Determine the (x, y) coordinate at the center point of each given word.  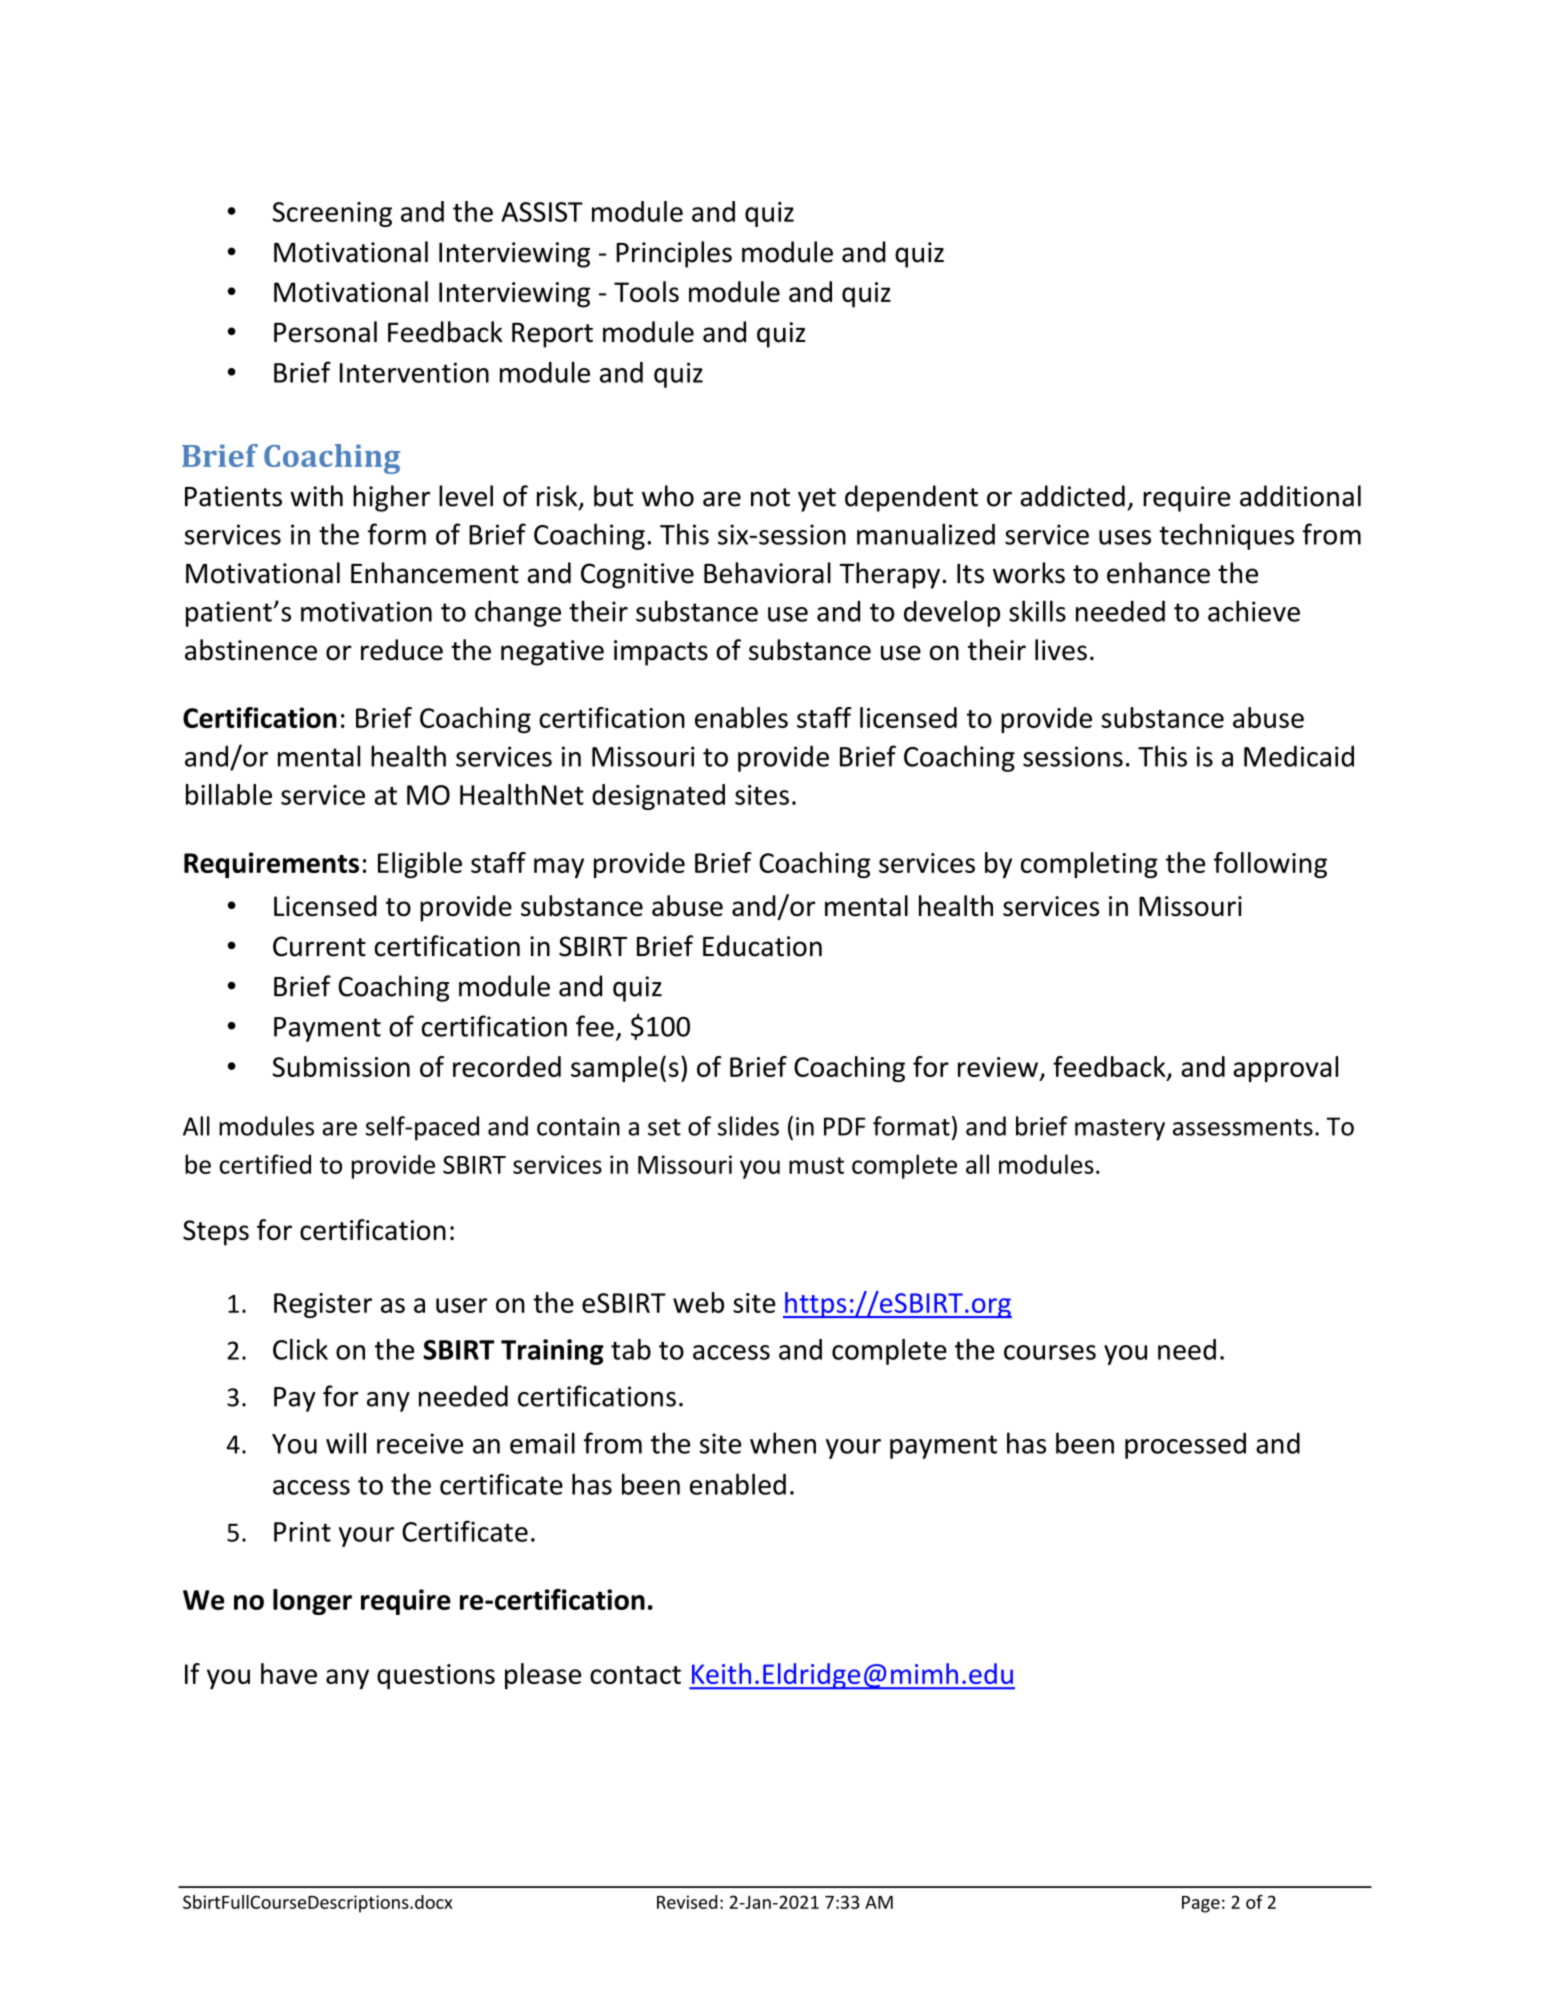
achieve (1254, 611)
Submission (341, 1066)
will (346, 1443)
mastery (1120, 1130)
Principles (674, 254)
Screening (332, 214)
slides (748, 1126)
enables (741, 717)
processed (1185, 1445)
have (289, 1673)
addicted (1073, 496)
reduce (402, 650)
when (783, 1443)
